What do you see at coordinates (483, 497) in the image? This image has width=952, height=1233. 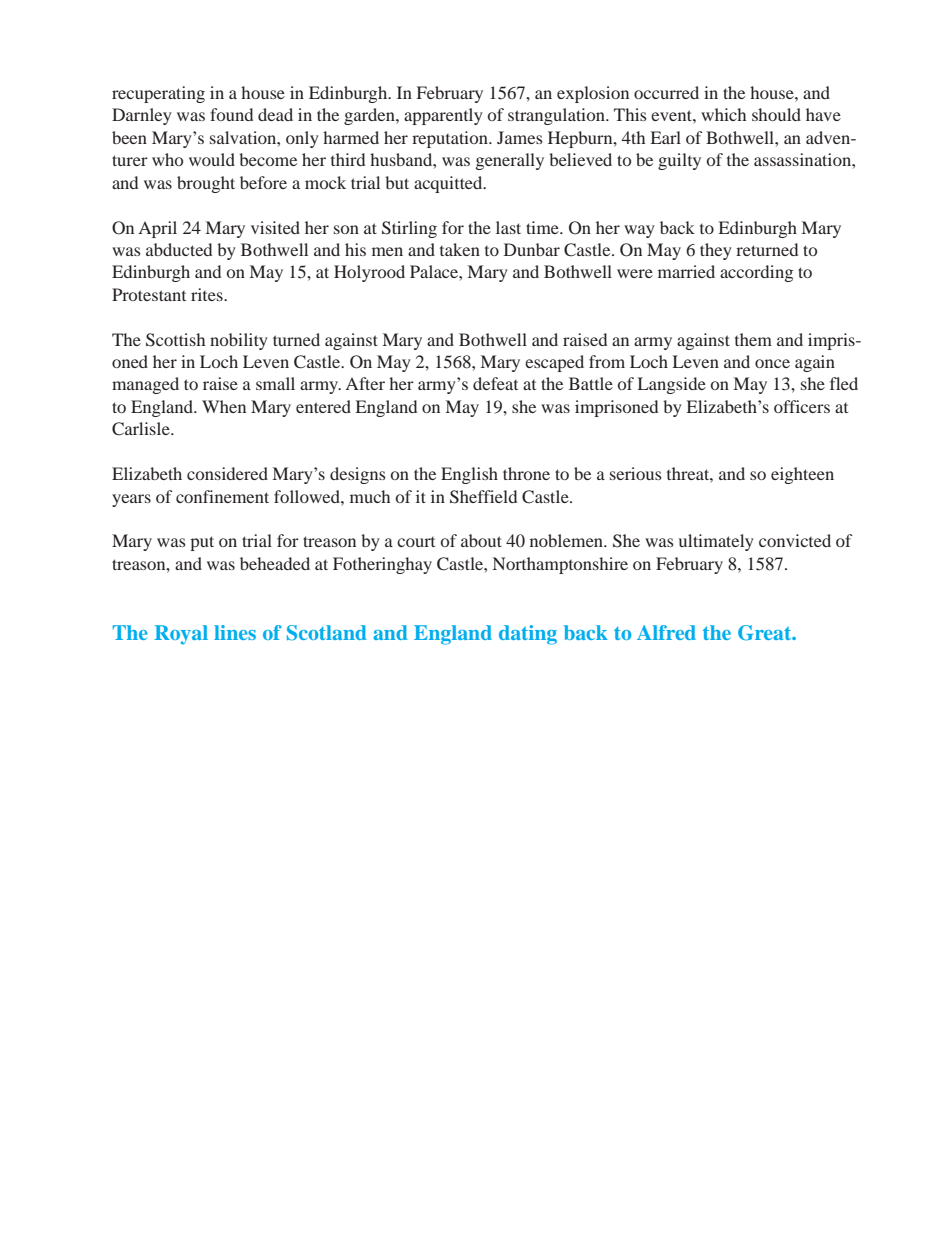 I see `Sheffield` at bounding box center [483, 497].
